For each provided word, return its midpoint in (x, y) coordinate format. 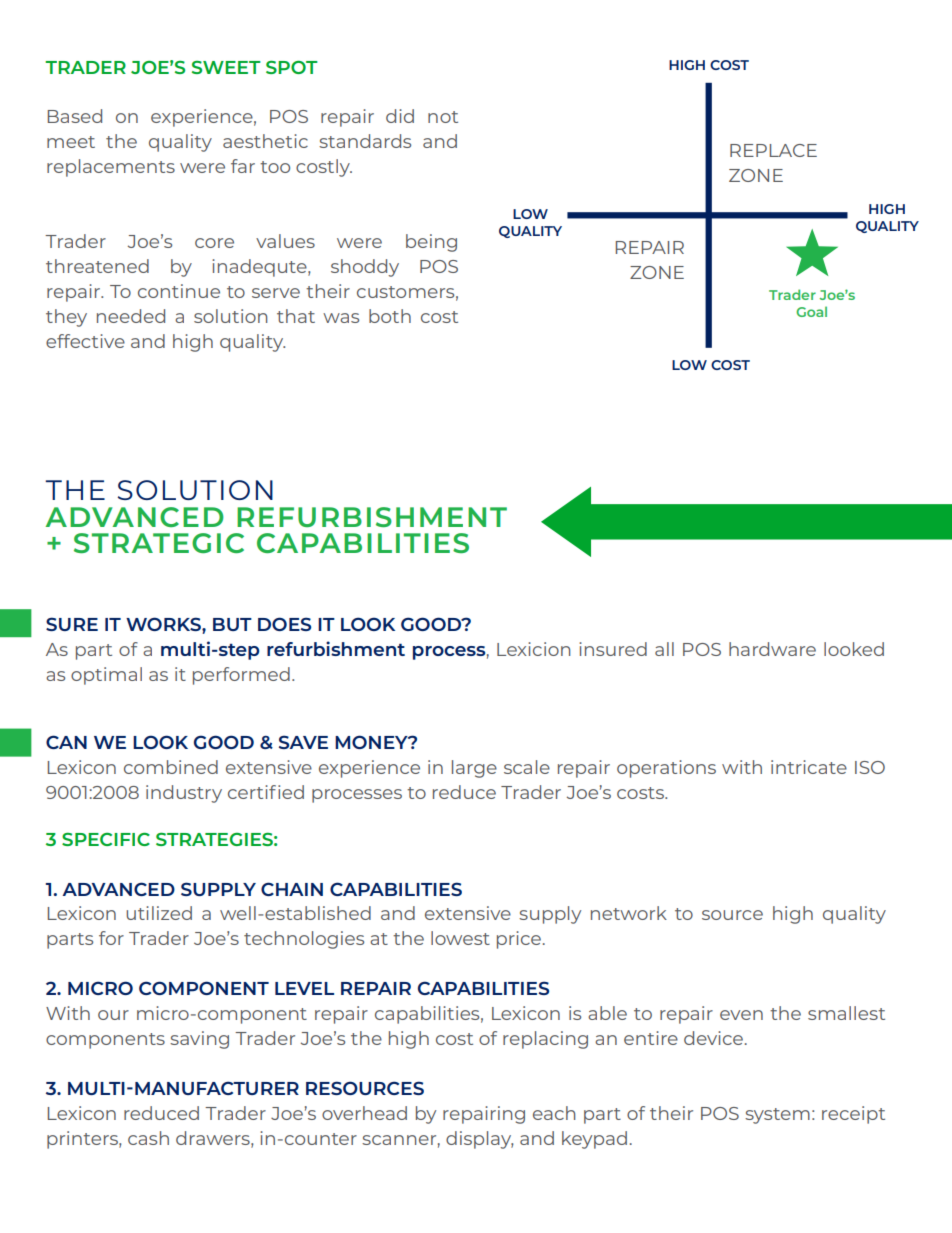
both (390, 316)
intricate (809, 767)
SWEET (226, 67)
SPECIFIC (106, 839)
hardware (772, 649)
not (443, 117)
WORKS (164, 624)
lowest (460, 938)
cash (148, 1138)
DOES (284, 624)
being (431, 243)
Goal (811, 311)
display (480, 1140)
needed (131, 316)
